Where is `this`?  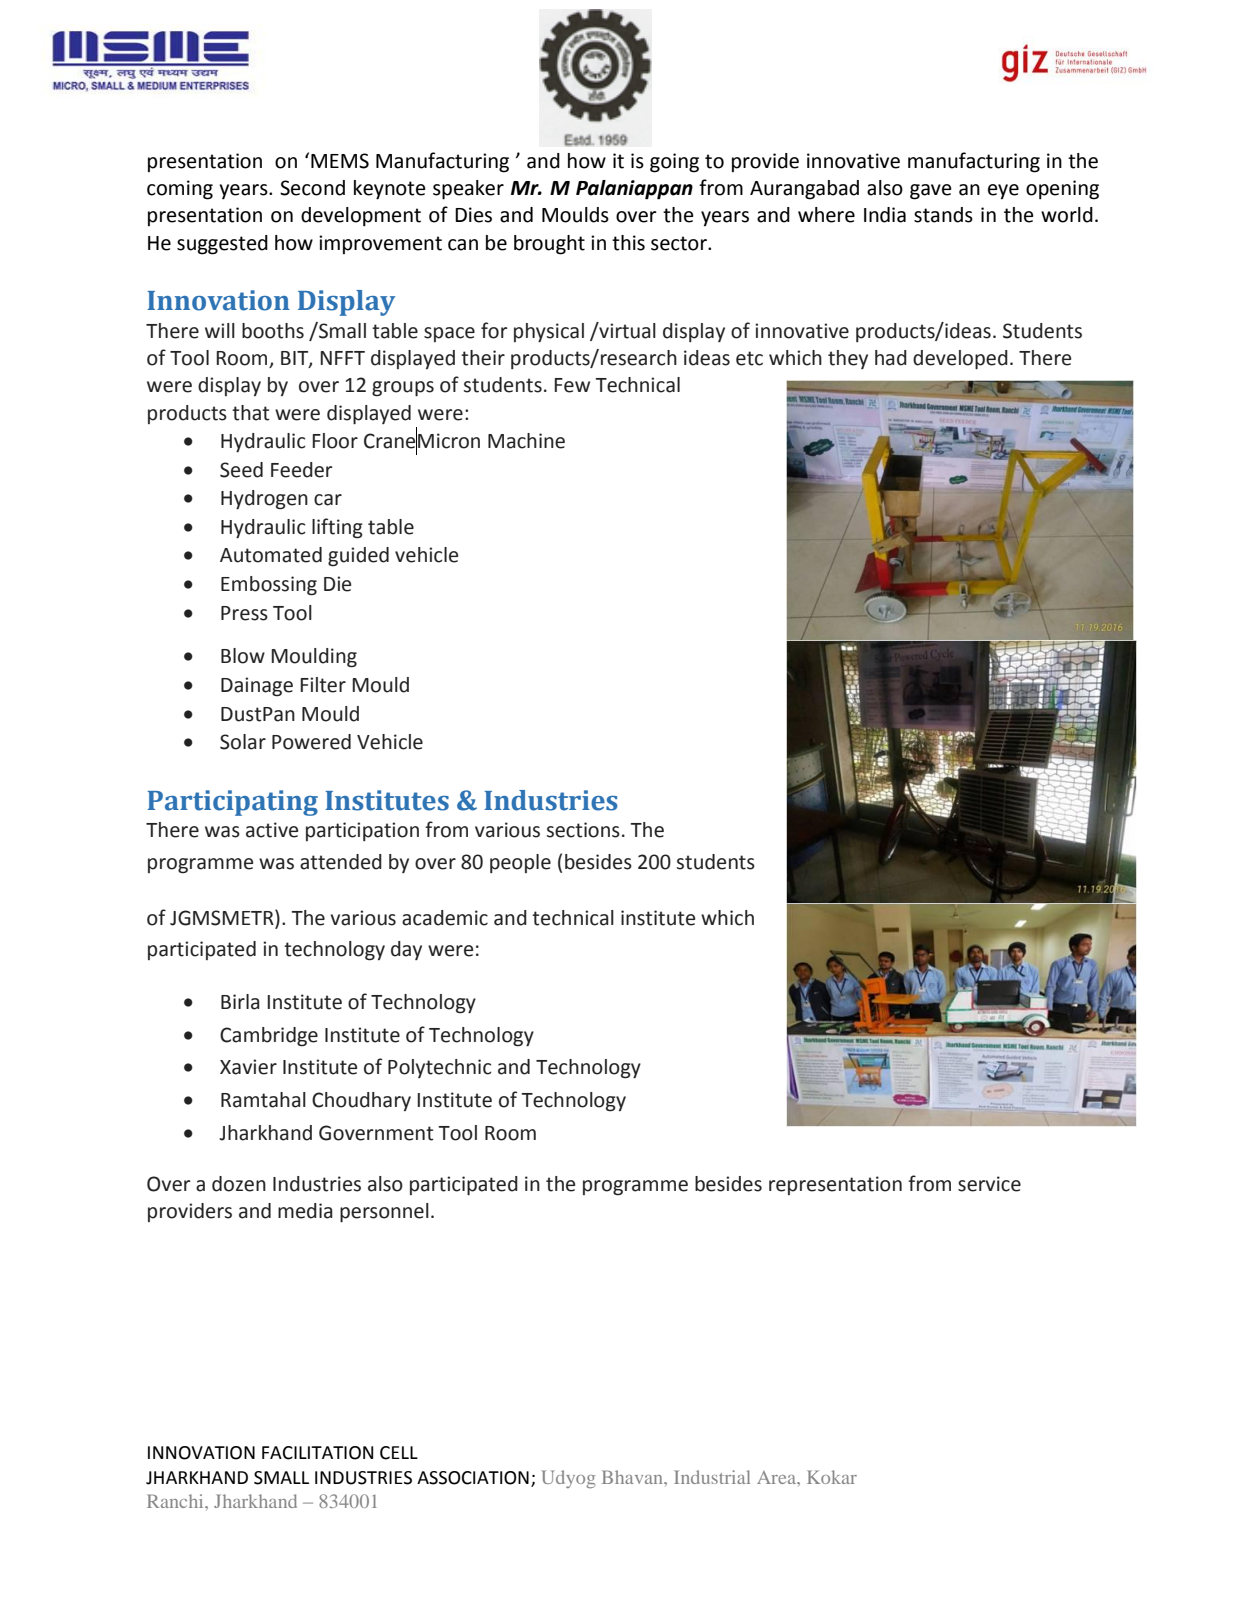 this is located at coordinates (628, 243).
